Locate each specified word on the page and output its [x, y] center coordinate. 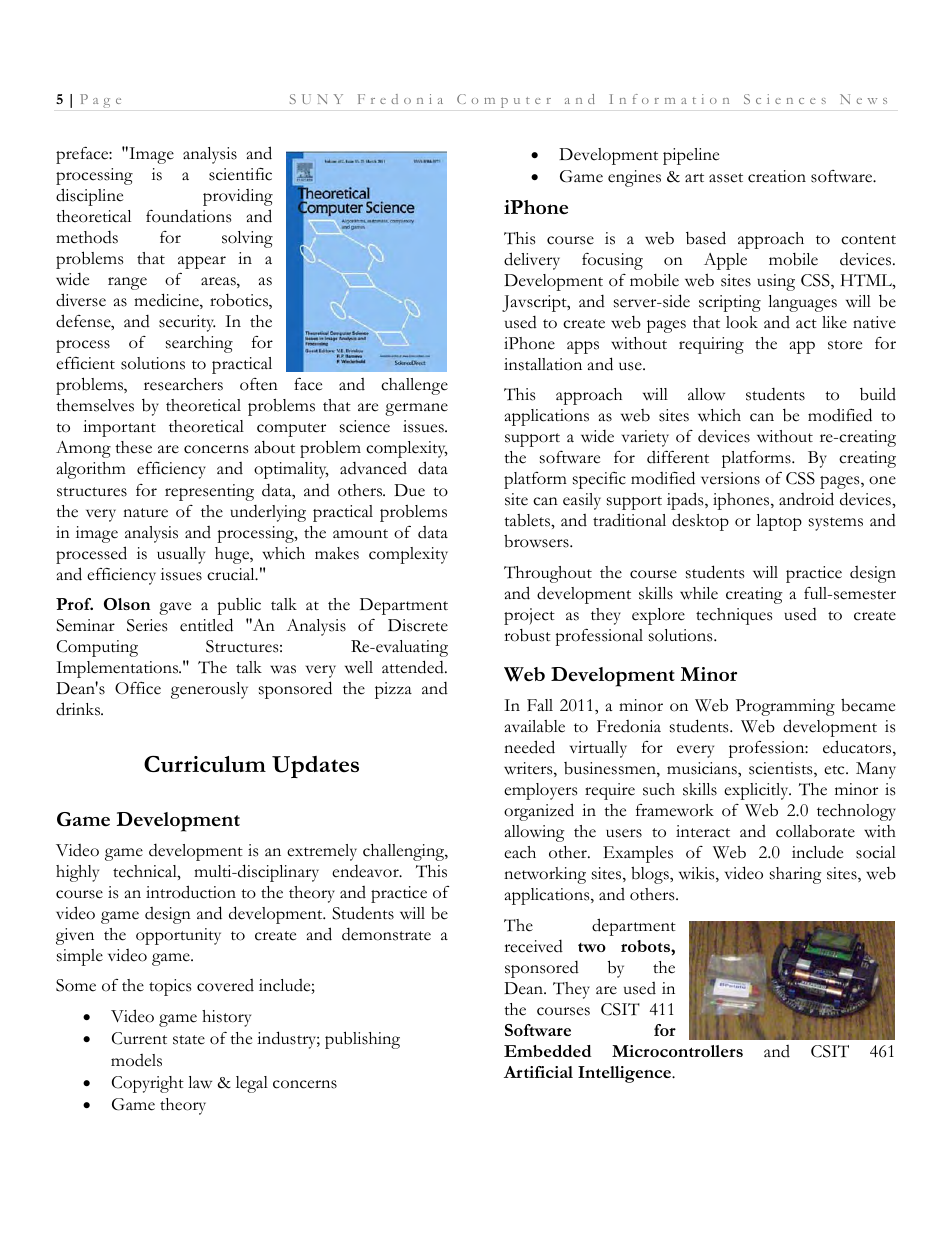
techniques [734, 616]
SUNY [316, 99]
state [189, 1040]
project [529, 616]
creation [777, 176]
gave [175, 608]
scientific [240, 174]
